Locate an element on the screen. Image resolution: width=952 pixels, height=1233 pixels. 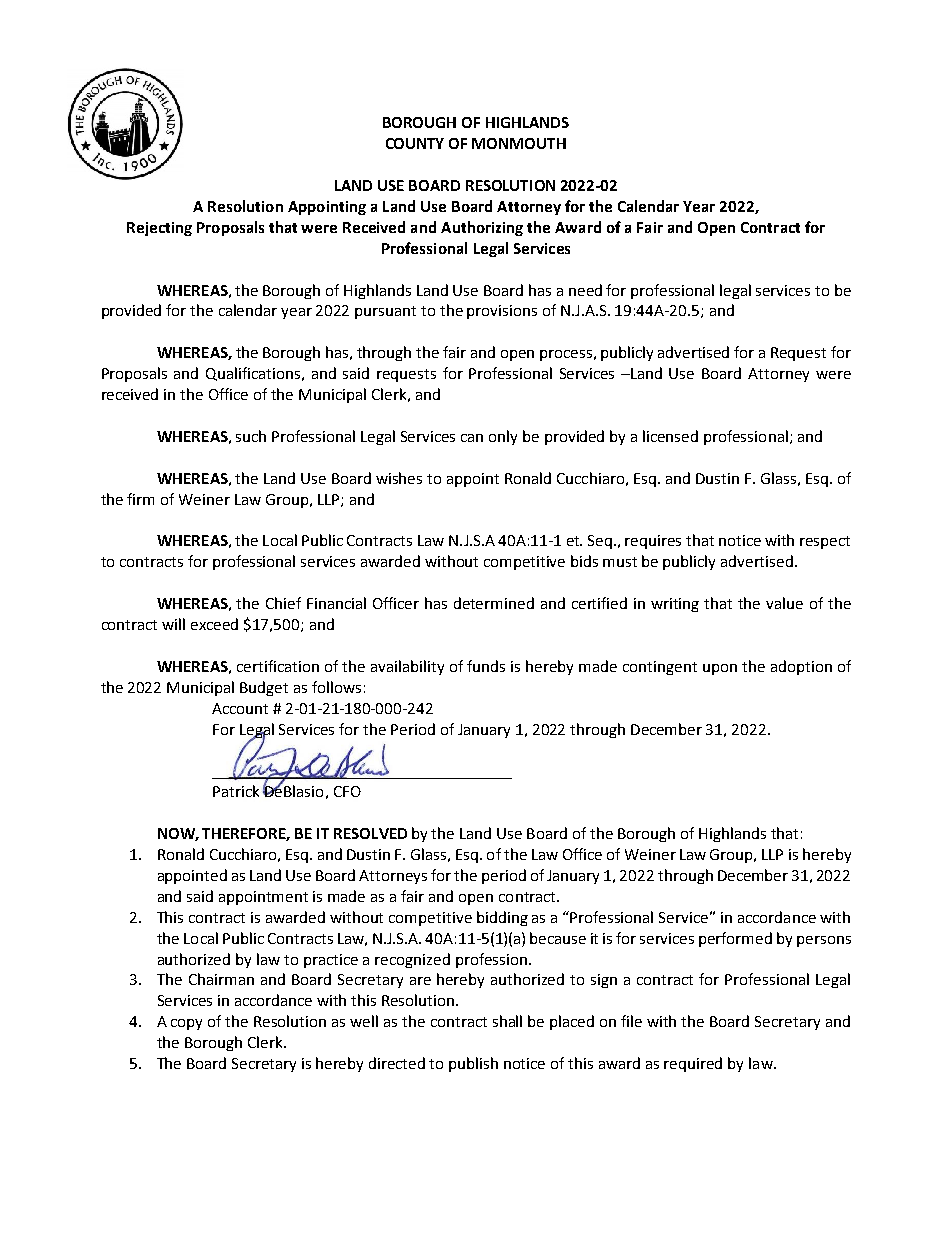
Patrick is located at coordinates (236, 791).
